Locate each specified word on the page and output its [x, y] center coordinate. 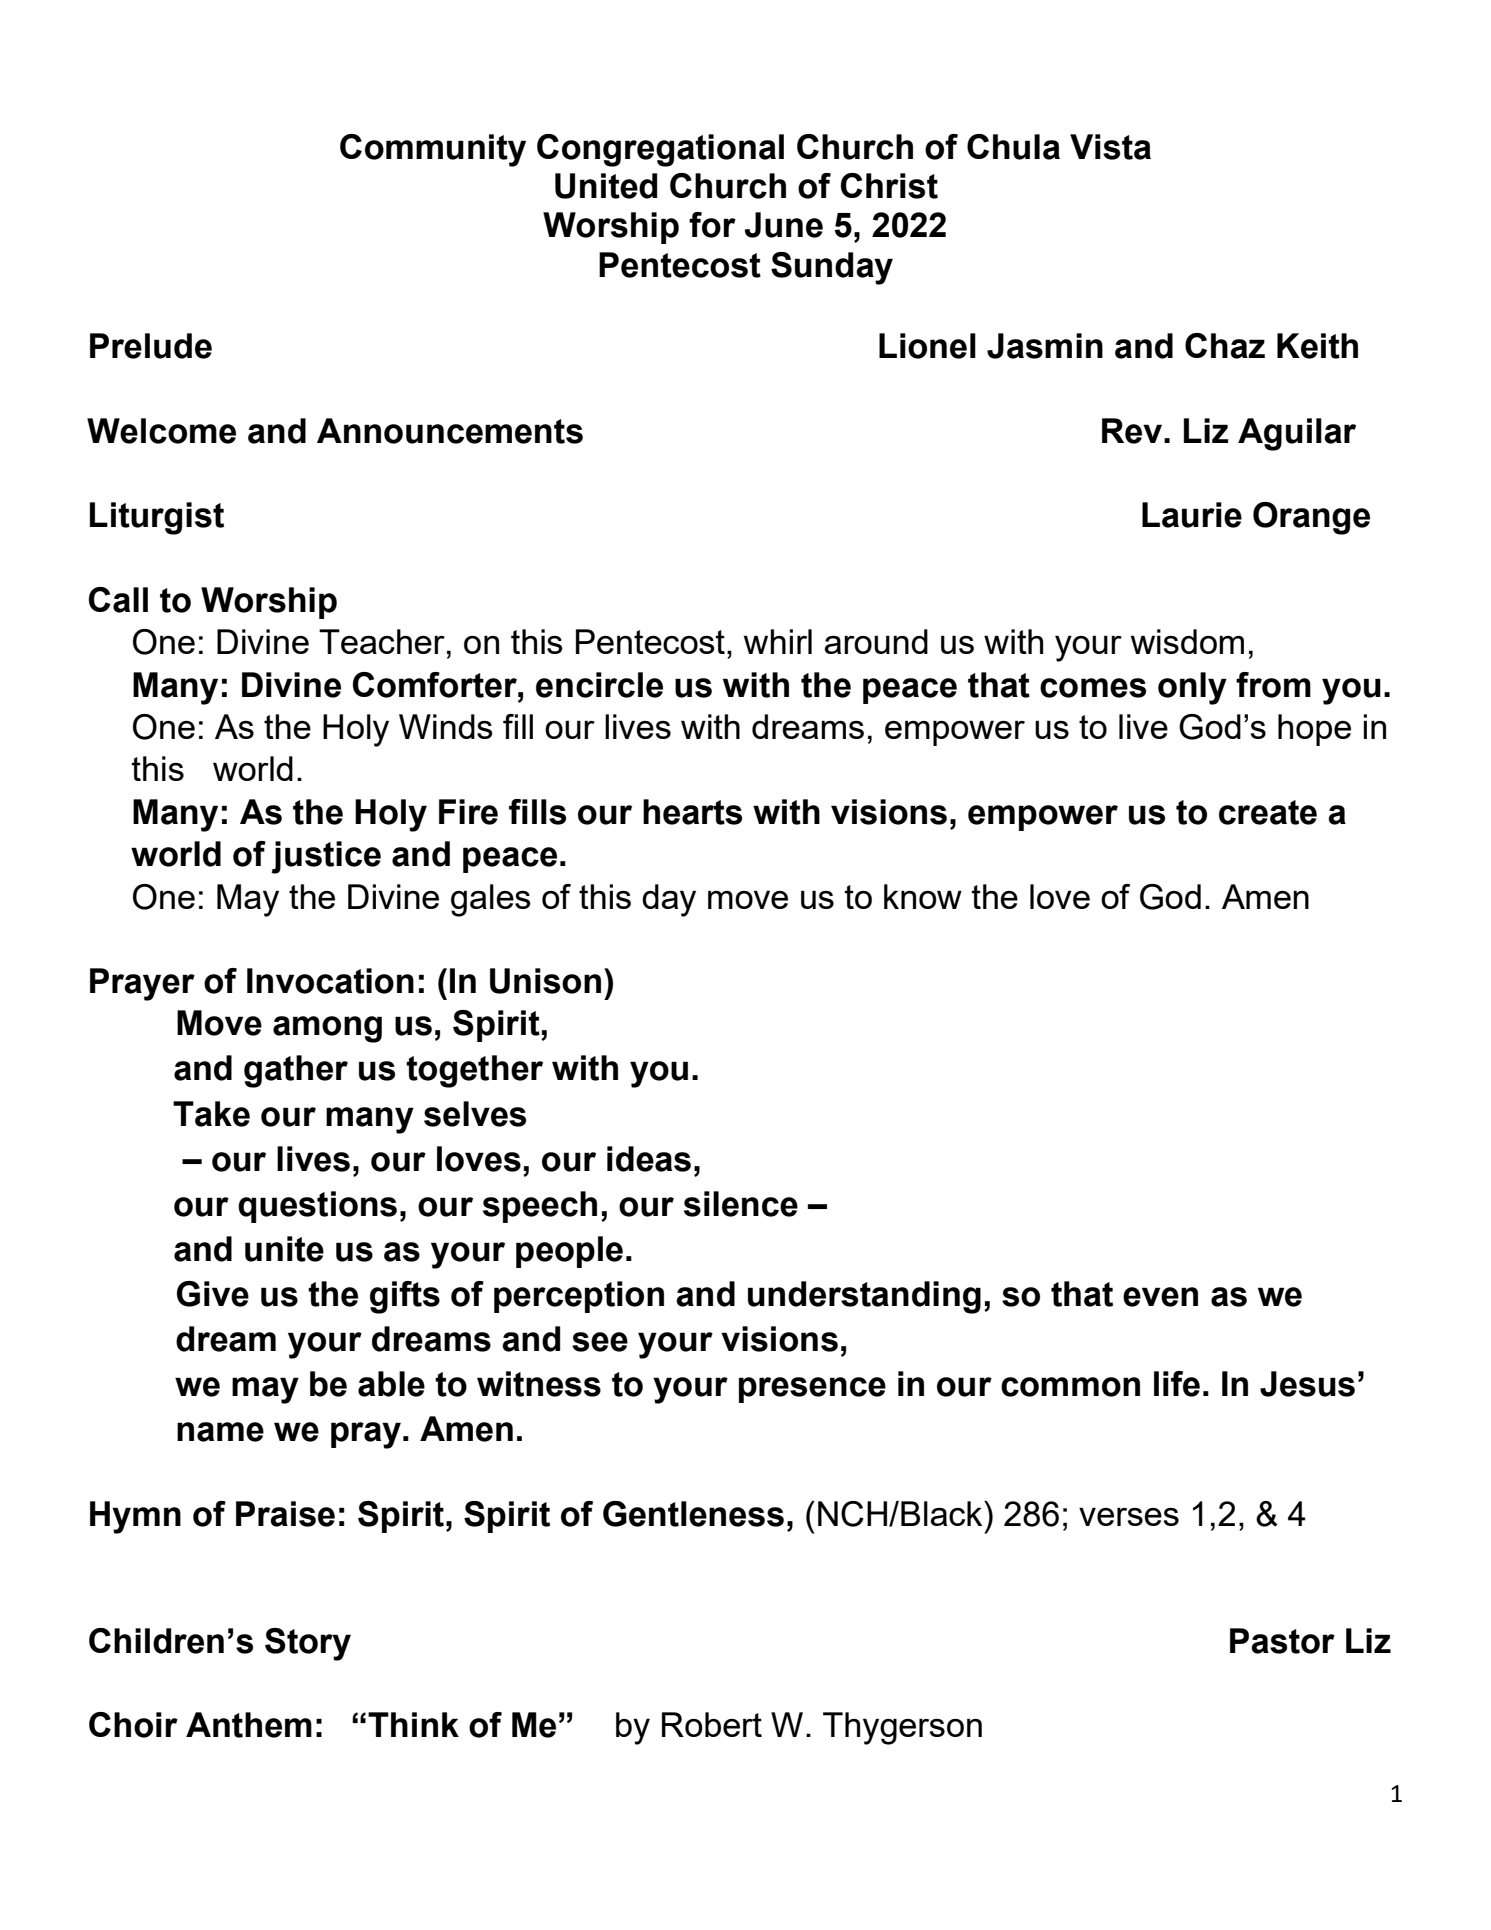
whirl [778, 641]
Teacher [382, 641]
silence [741, 1204]
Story [308, 1644]
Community [433, 150]
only [1192, 688]
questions [317, 1207]
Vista [1110, 147]
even [1160, 1297]
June [784, 225]
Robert [712, 1724]
